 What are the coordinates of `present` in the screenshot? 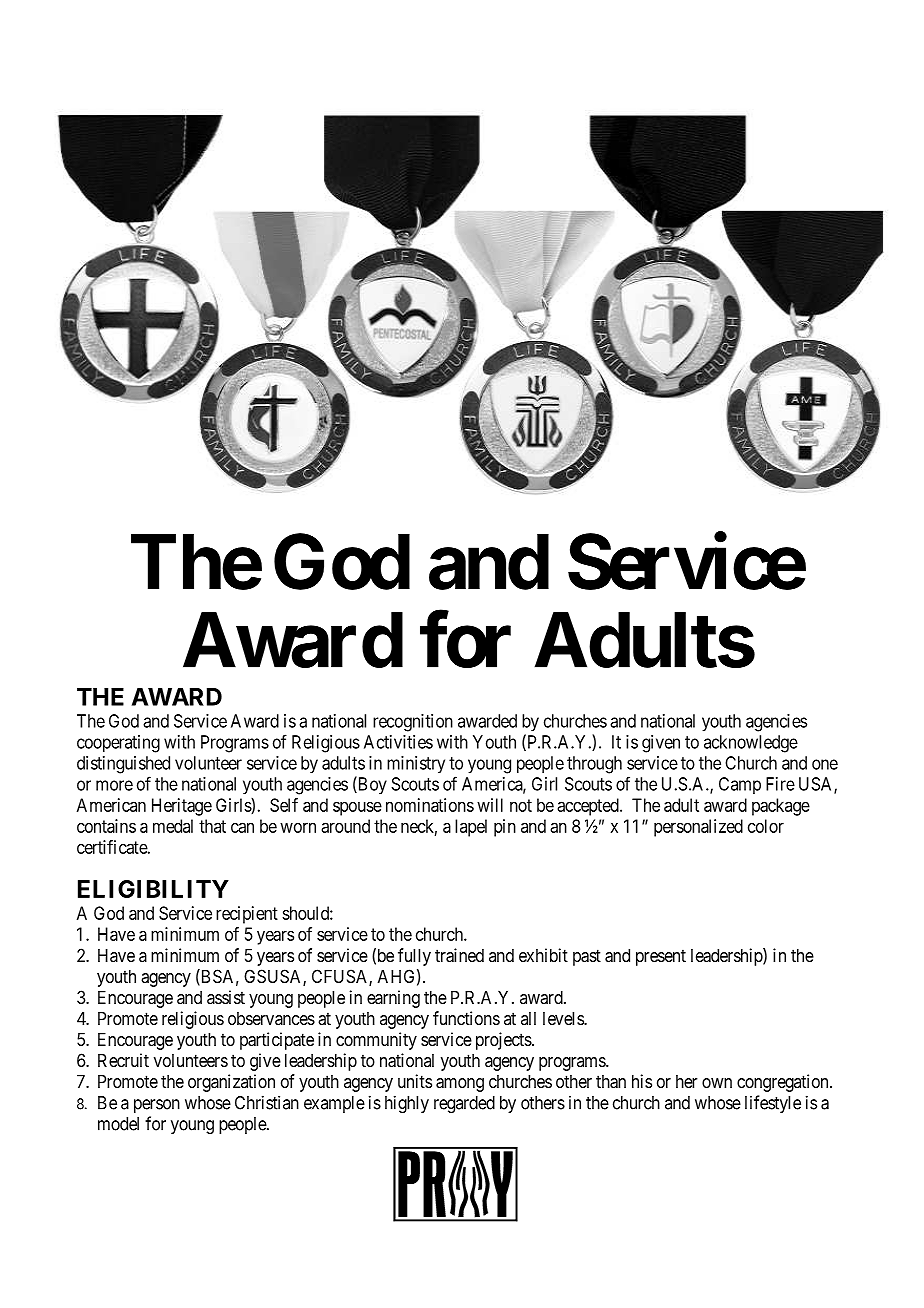 It's located at (661, 957).
